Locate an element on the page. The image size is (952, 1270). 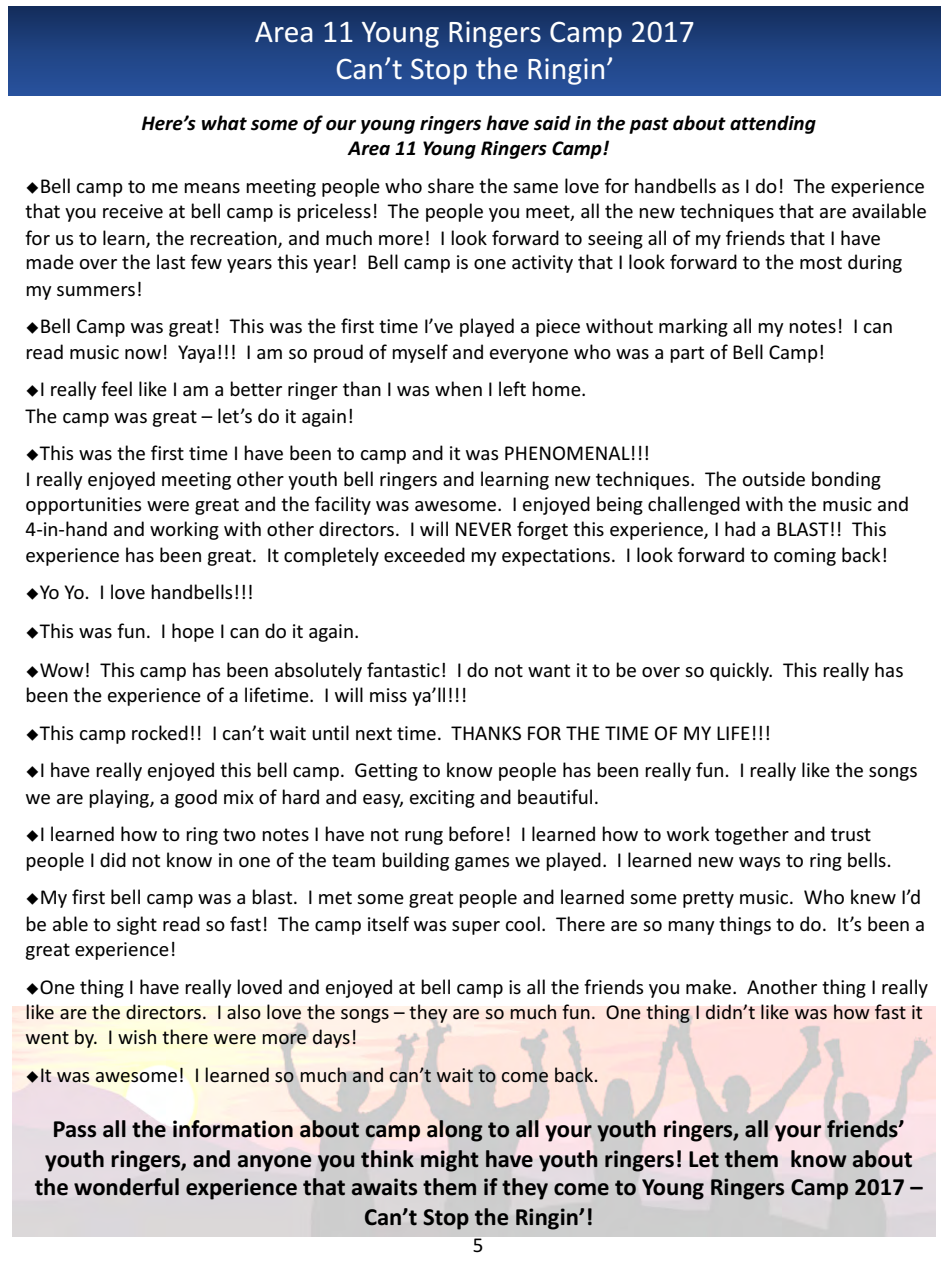
attending is located at coordinates (773, 124).
